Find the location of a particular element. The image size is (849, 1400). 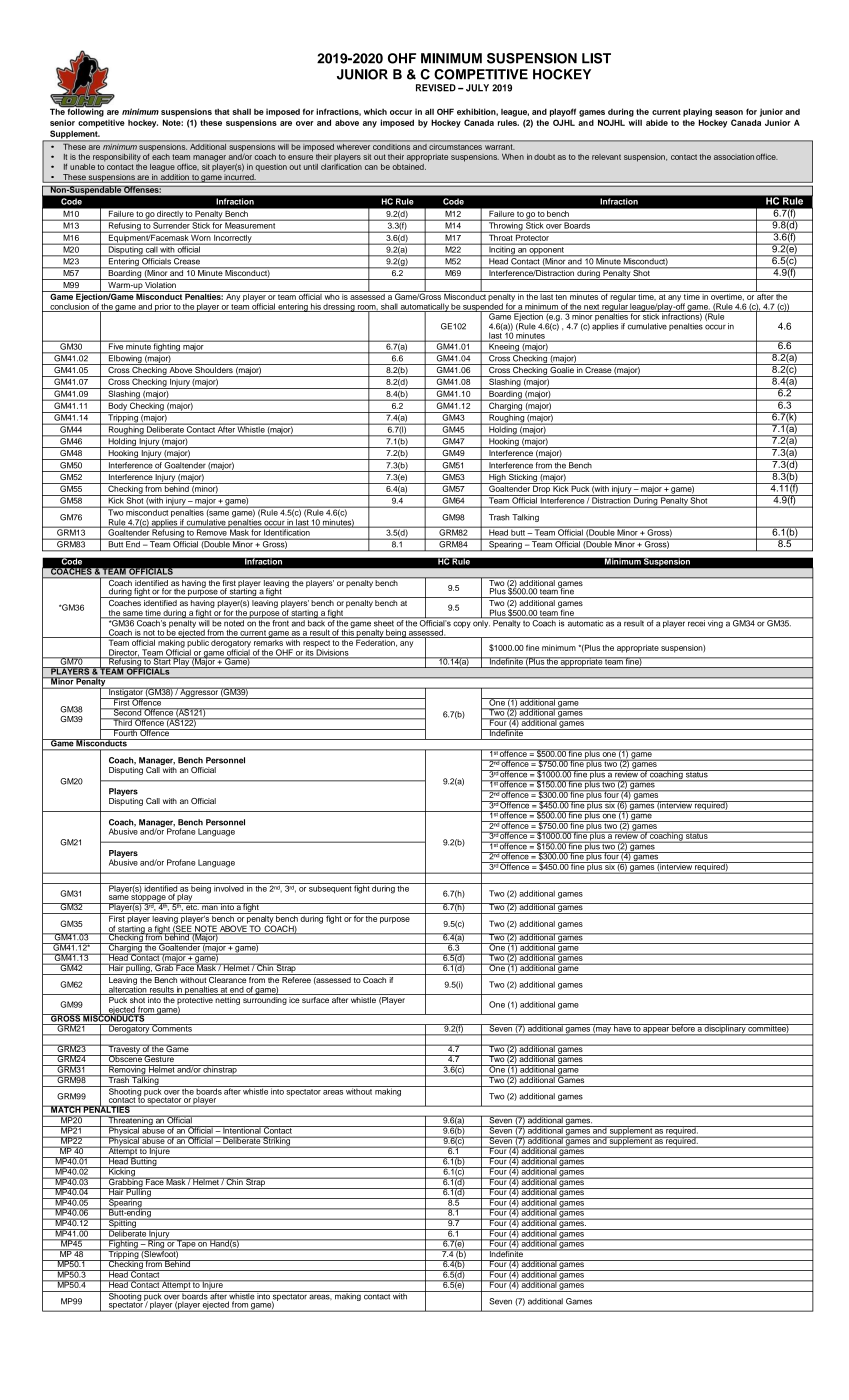

prior is located at coordinates (163, 307).
